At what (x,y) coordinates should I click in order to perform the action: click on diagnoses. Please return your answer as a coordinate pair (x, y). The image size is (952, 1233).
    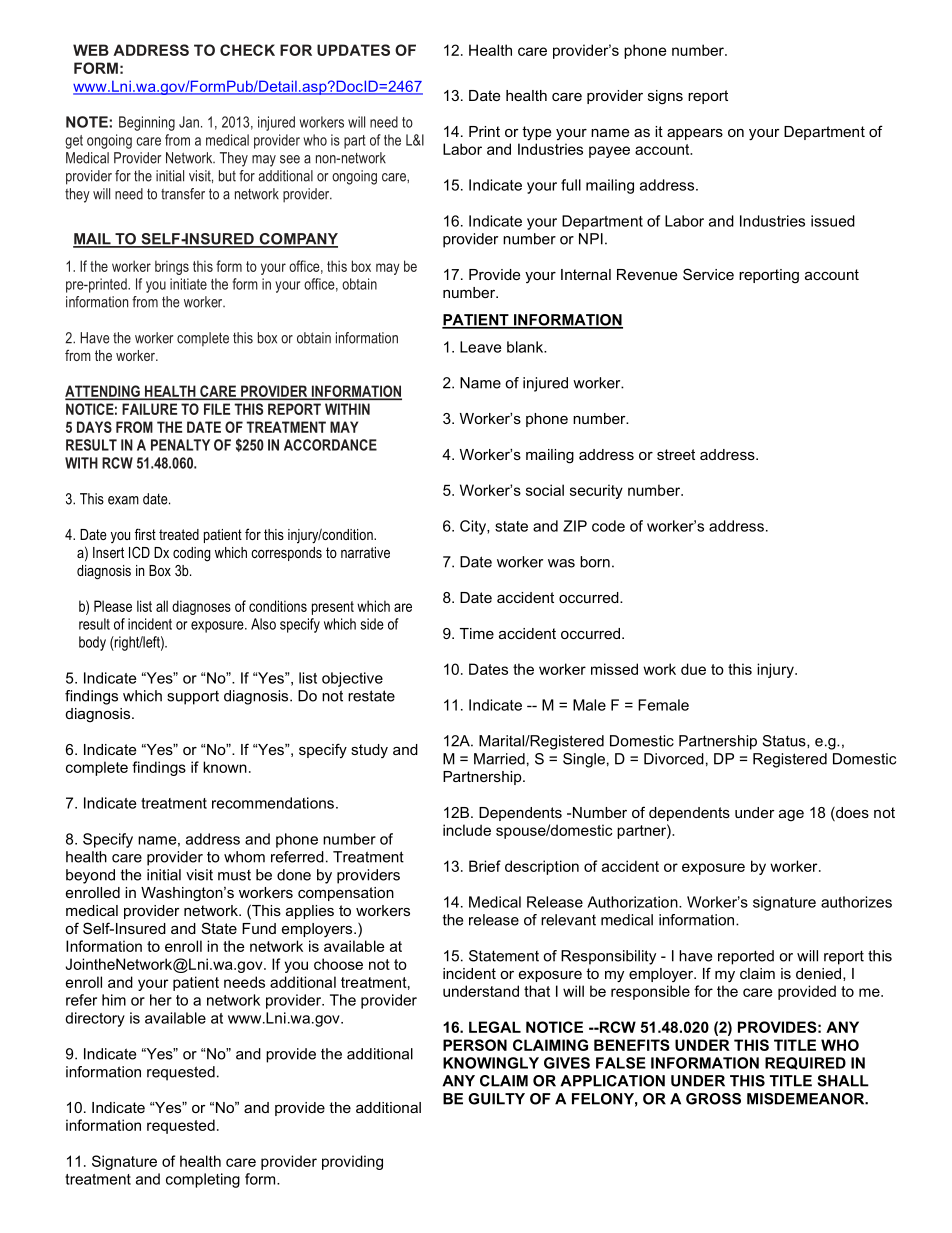
    Looking at the image, I should click on (201, 607).
